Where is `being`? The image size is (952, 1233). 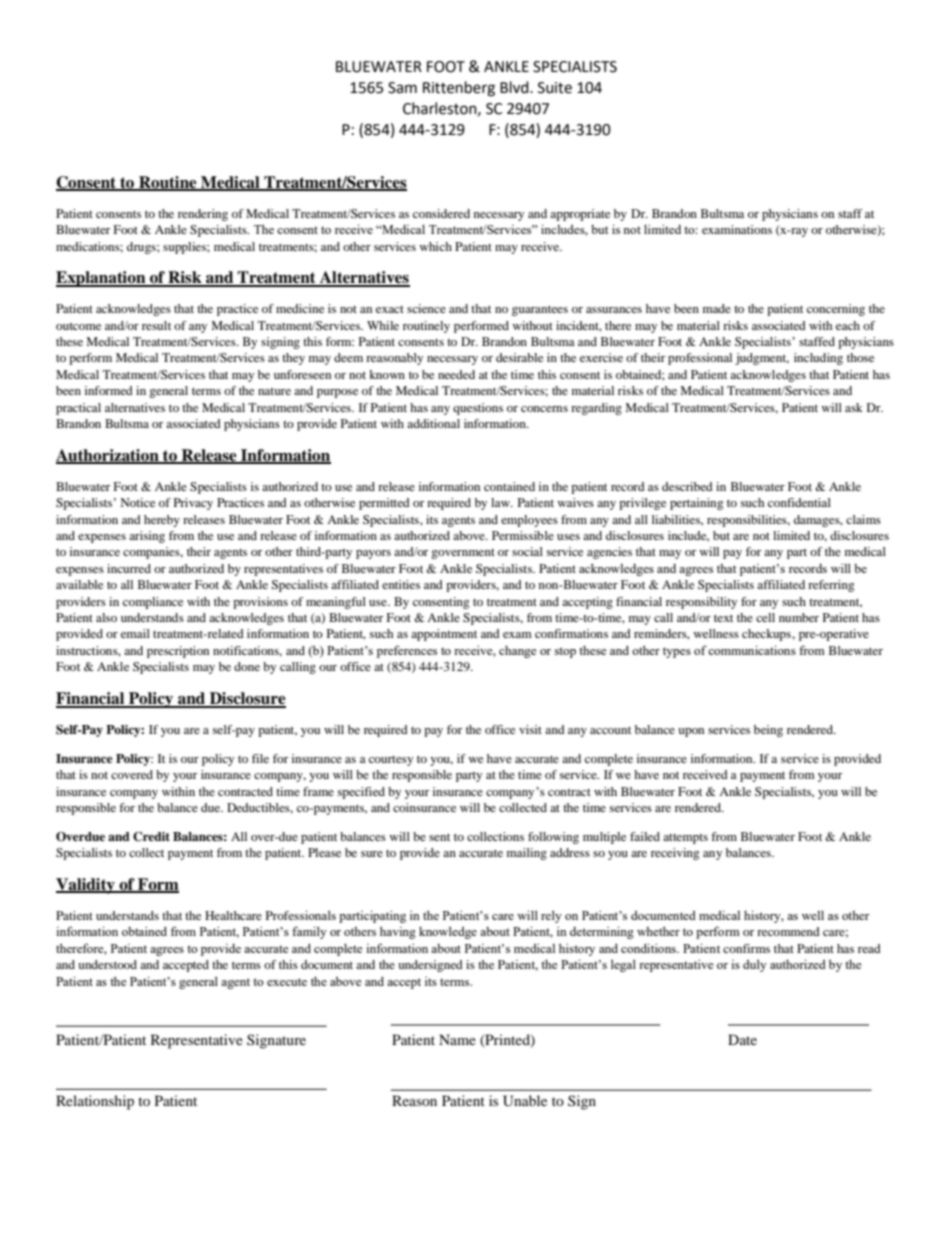 being is located at coordinates (768, 731).
